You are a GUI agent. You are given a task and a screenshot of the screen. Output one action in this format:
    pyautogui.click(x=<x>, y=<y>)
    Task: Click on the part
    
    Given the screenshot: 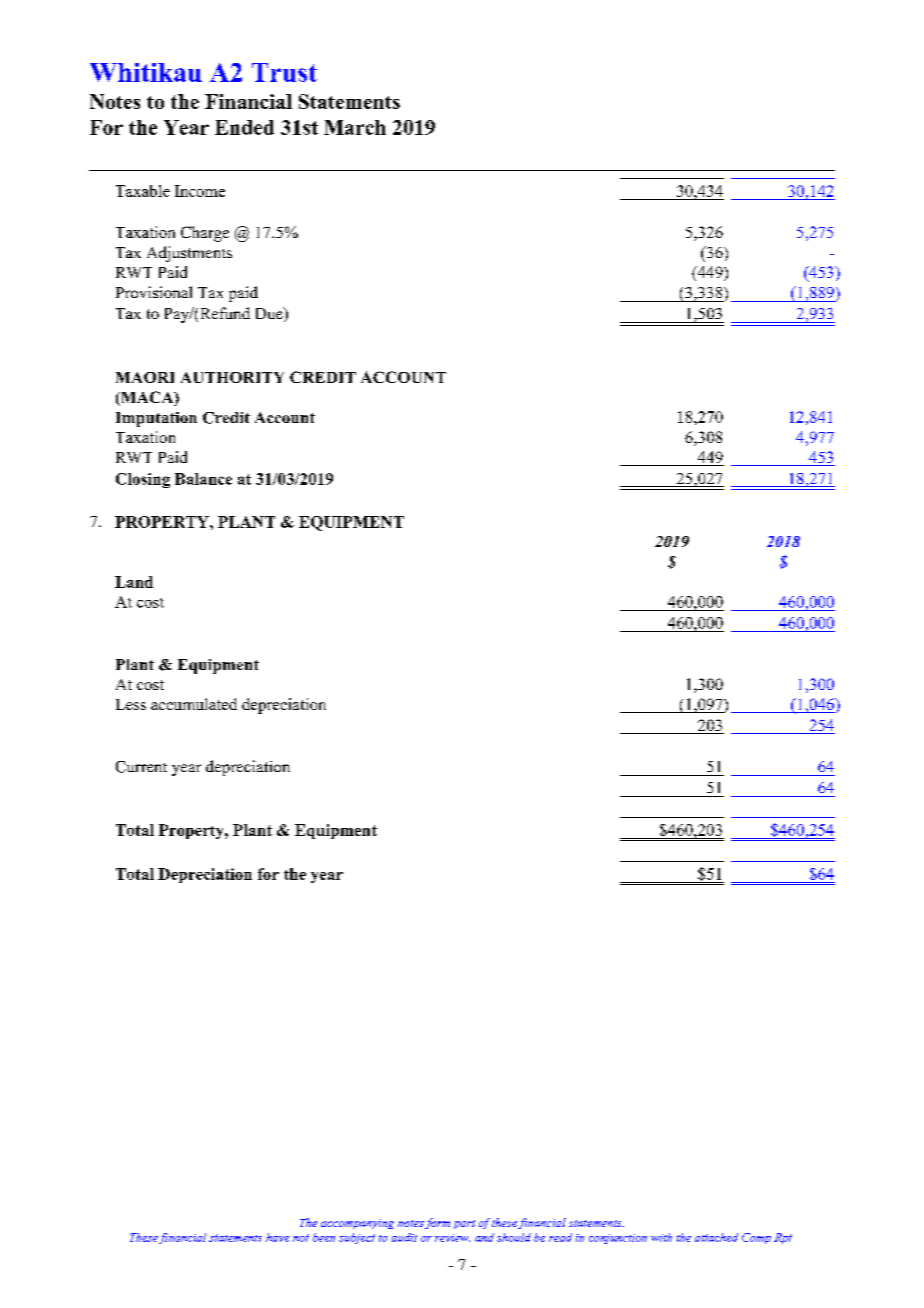 What is the action you would take?
    pyautogui.click(x=464, y=1224)
